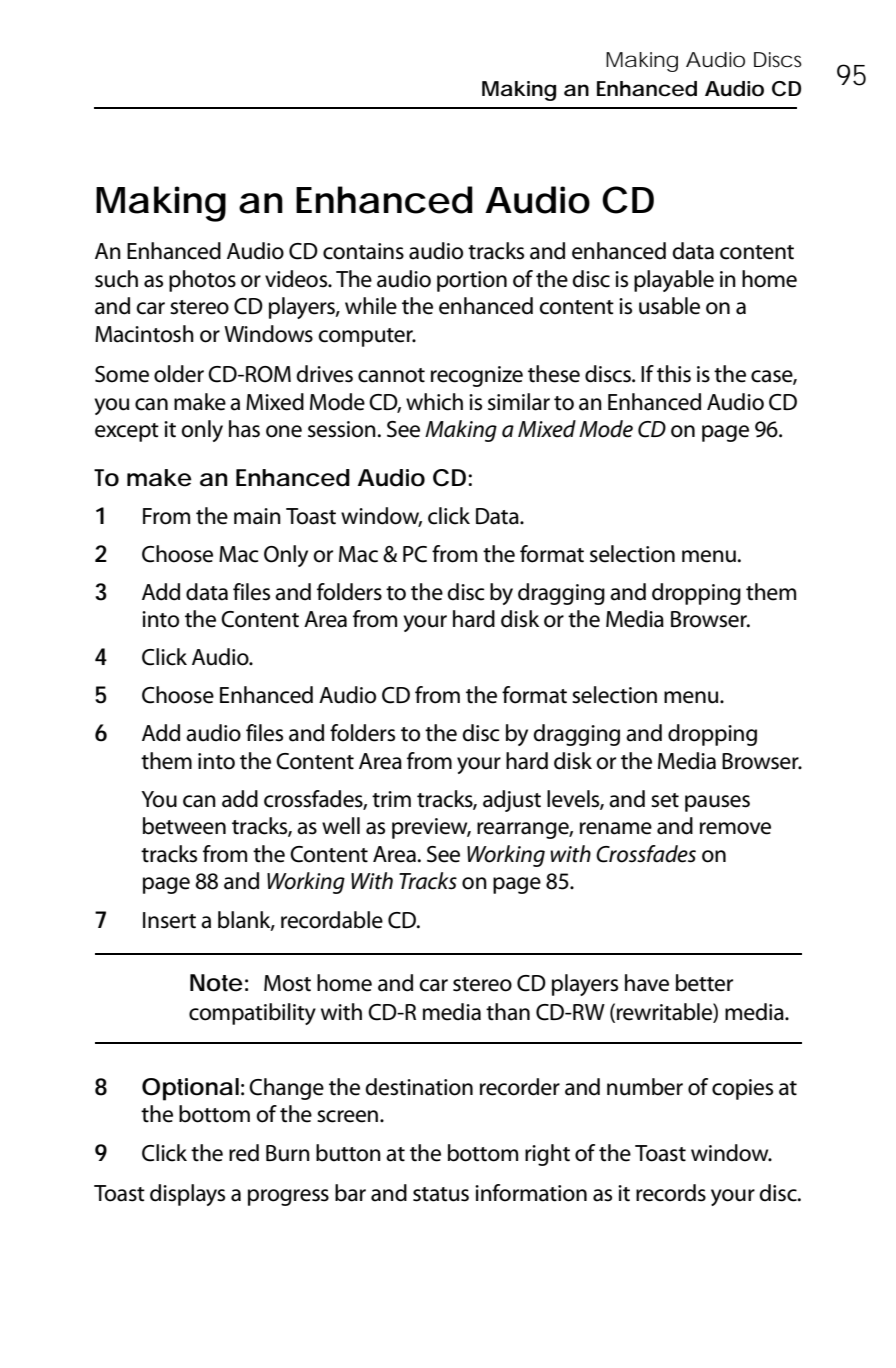 The height and width of the screenshot is (1368, 896). What do you see at coordinates (441, 1194) in the screenshot?
I see `status` at bounding box center [441, 1194].
